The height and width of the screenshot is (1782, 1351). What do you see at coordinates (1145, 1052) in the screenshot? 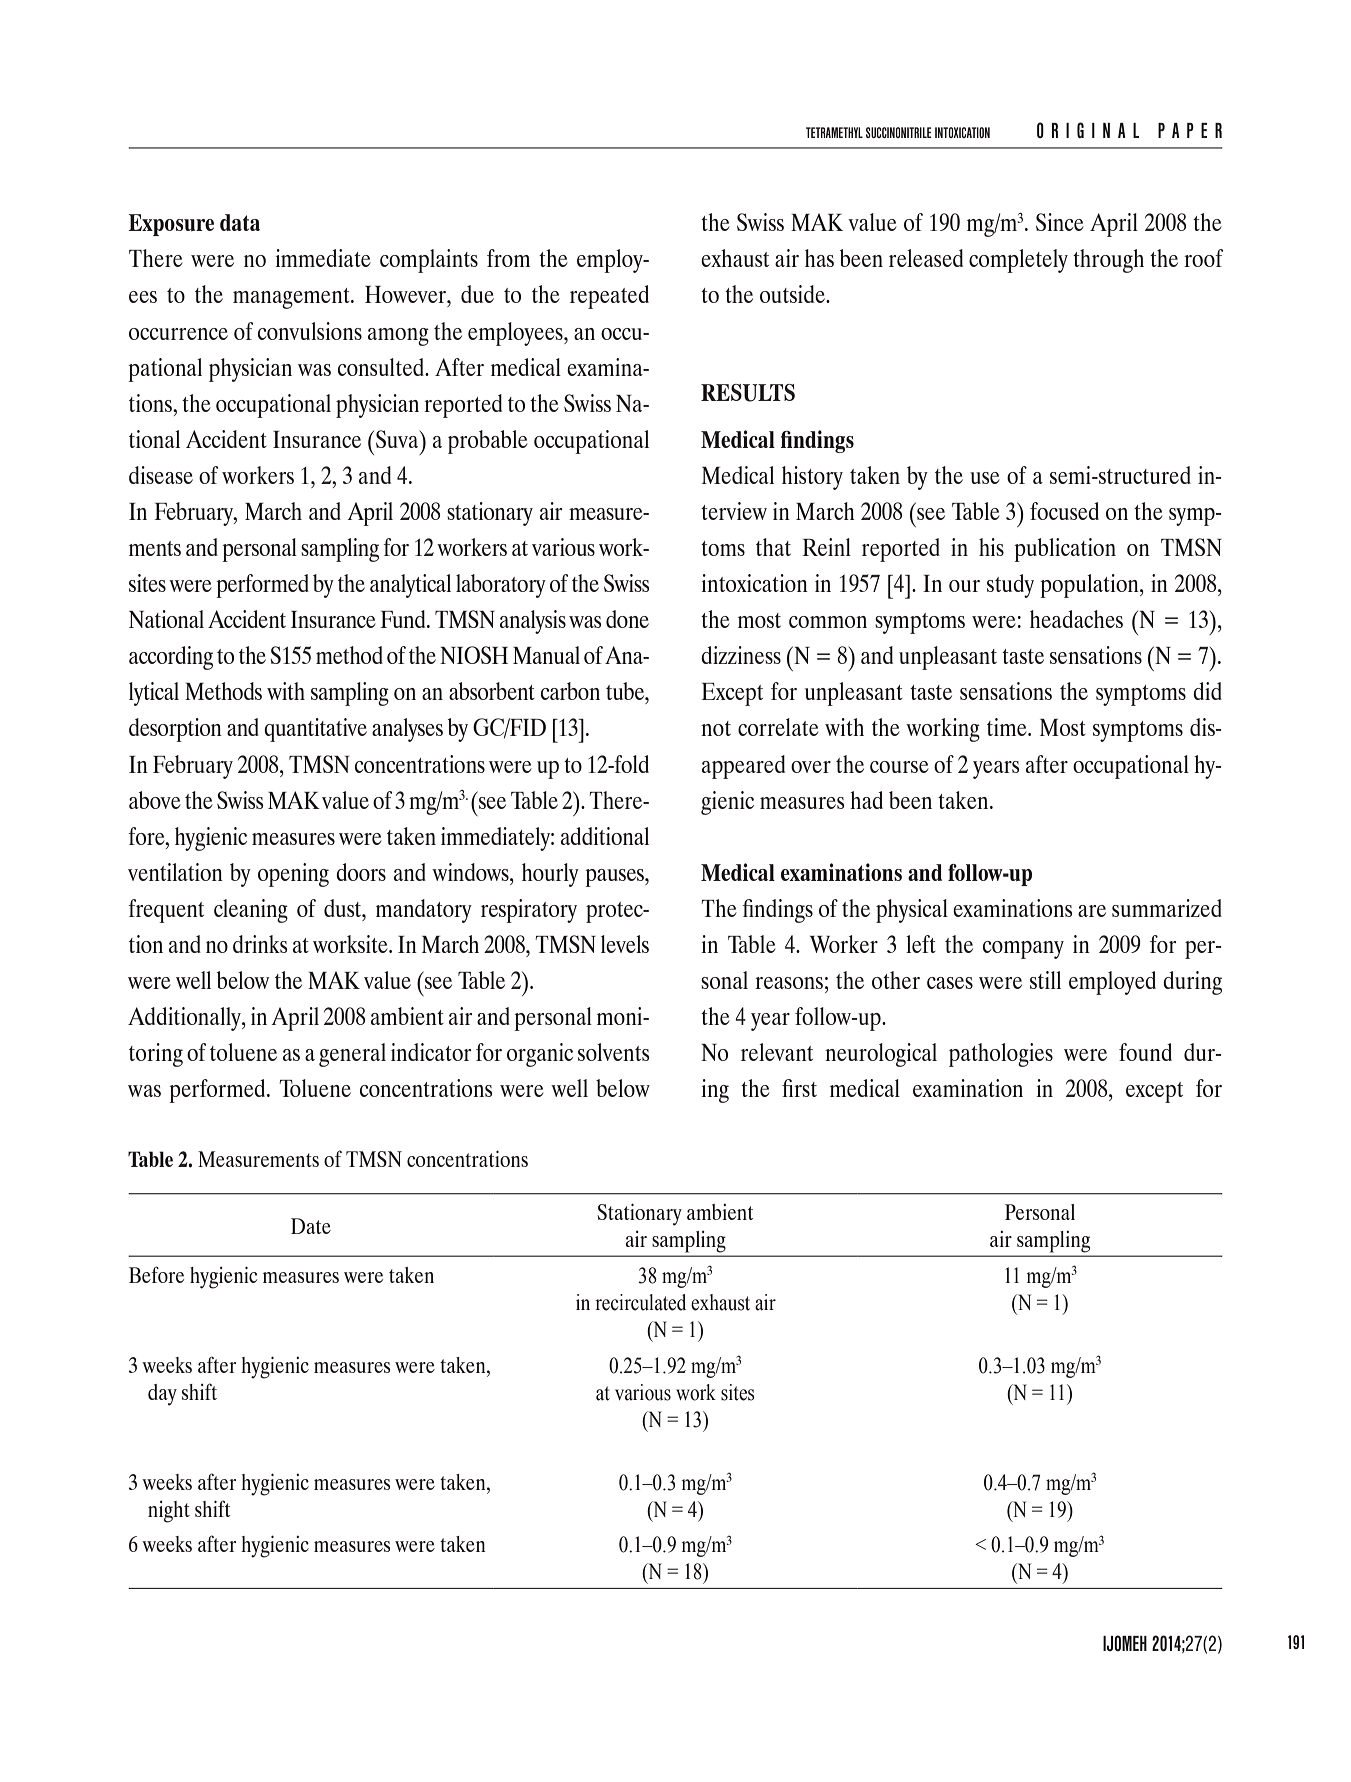
I see `found` at bounding box center [1145, 1052].
